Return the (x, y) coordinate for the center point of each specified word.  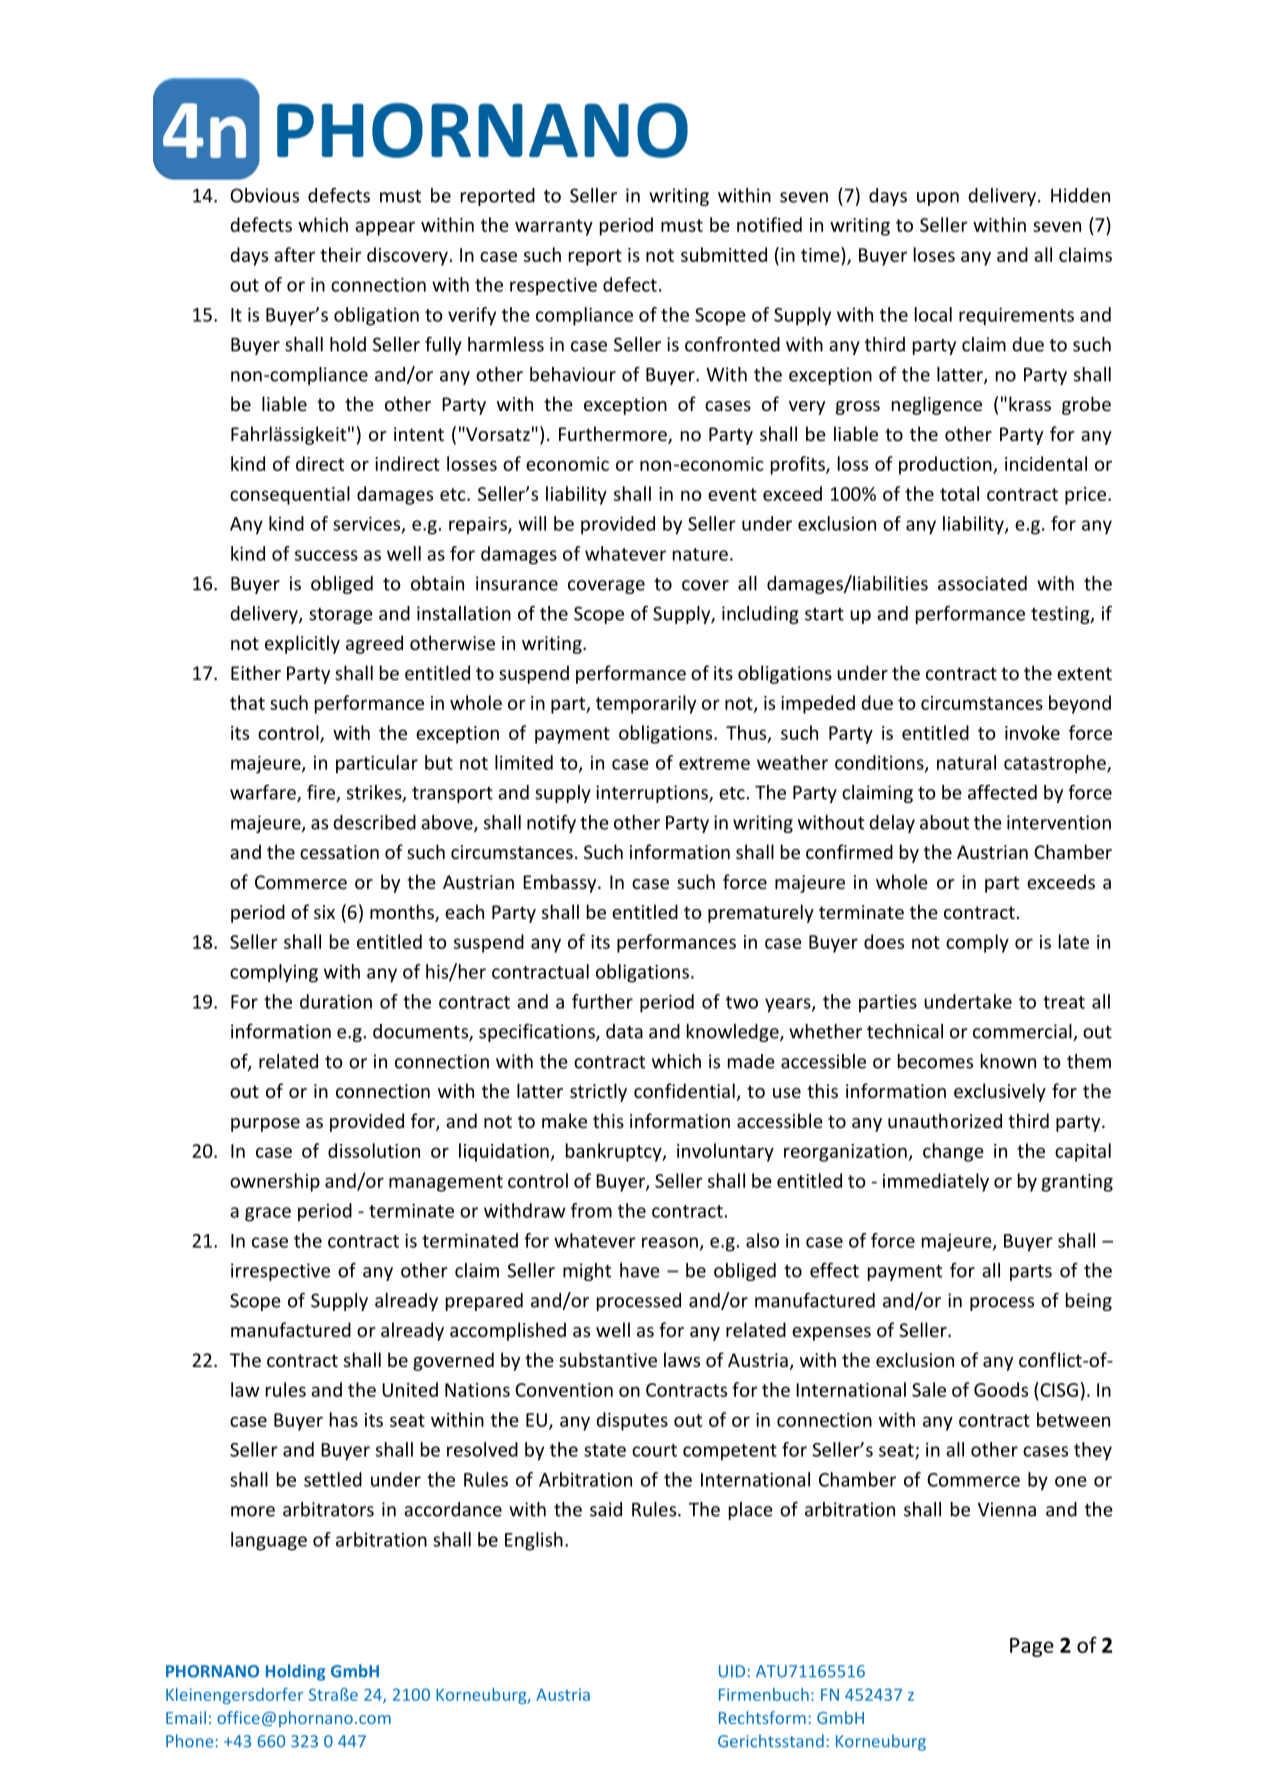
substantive (608, 1359)
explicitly (302, 644)
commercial (1023, 1032)
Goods (1001, 1389)
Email (186, 1717)
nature (700, 554)
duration (336, 1001)
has (344, 1419)
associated (982, 583)
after (294, 254)
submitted (724, 254)
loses (934, 254)
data (624, 1031)
